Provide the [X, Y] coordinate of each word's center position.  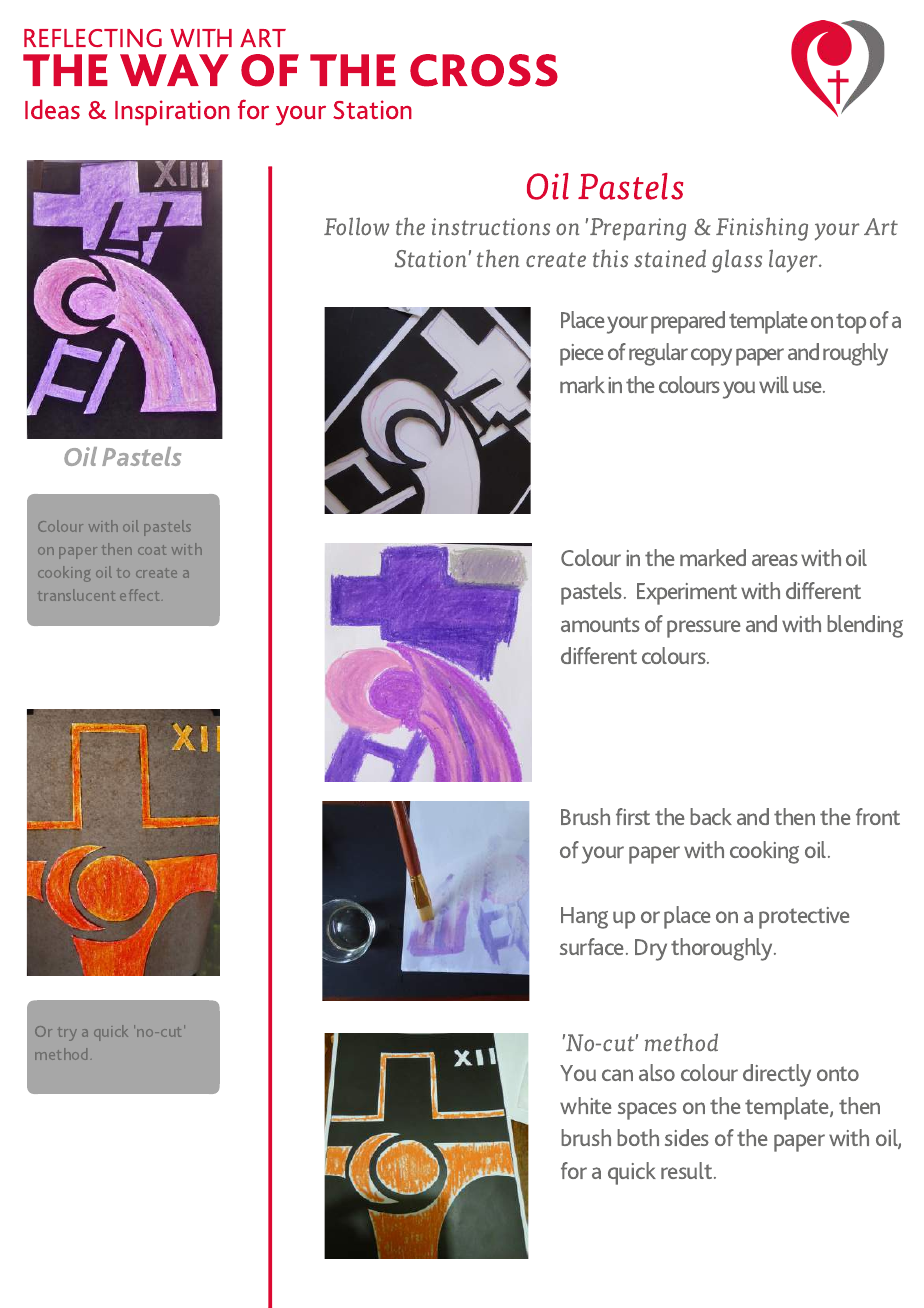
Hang [584, 918]
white [586, 1105]
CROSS [484, 70]
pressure [704, 629]
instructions [491, 227]
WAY [174, 70]
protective [804, 918]
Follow [356, 226]
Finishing [762, 229]
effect [139, 595]
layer [794, 261]
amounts [600, 624]
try [67, 1034]
